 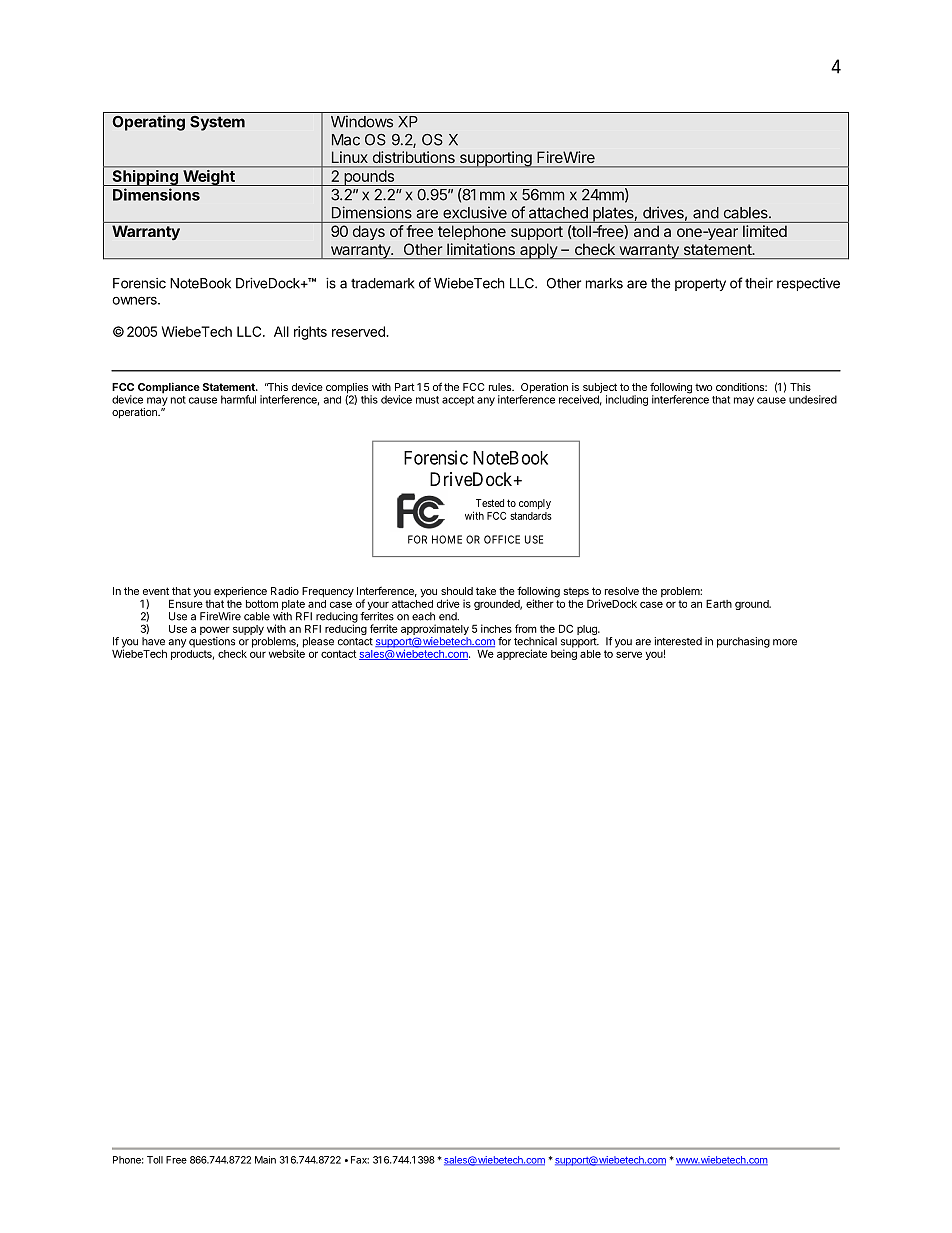 What do you see at coordinates (743, 642) in the document?
I see `purchasing` at bounding box center [743, 642].
